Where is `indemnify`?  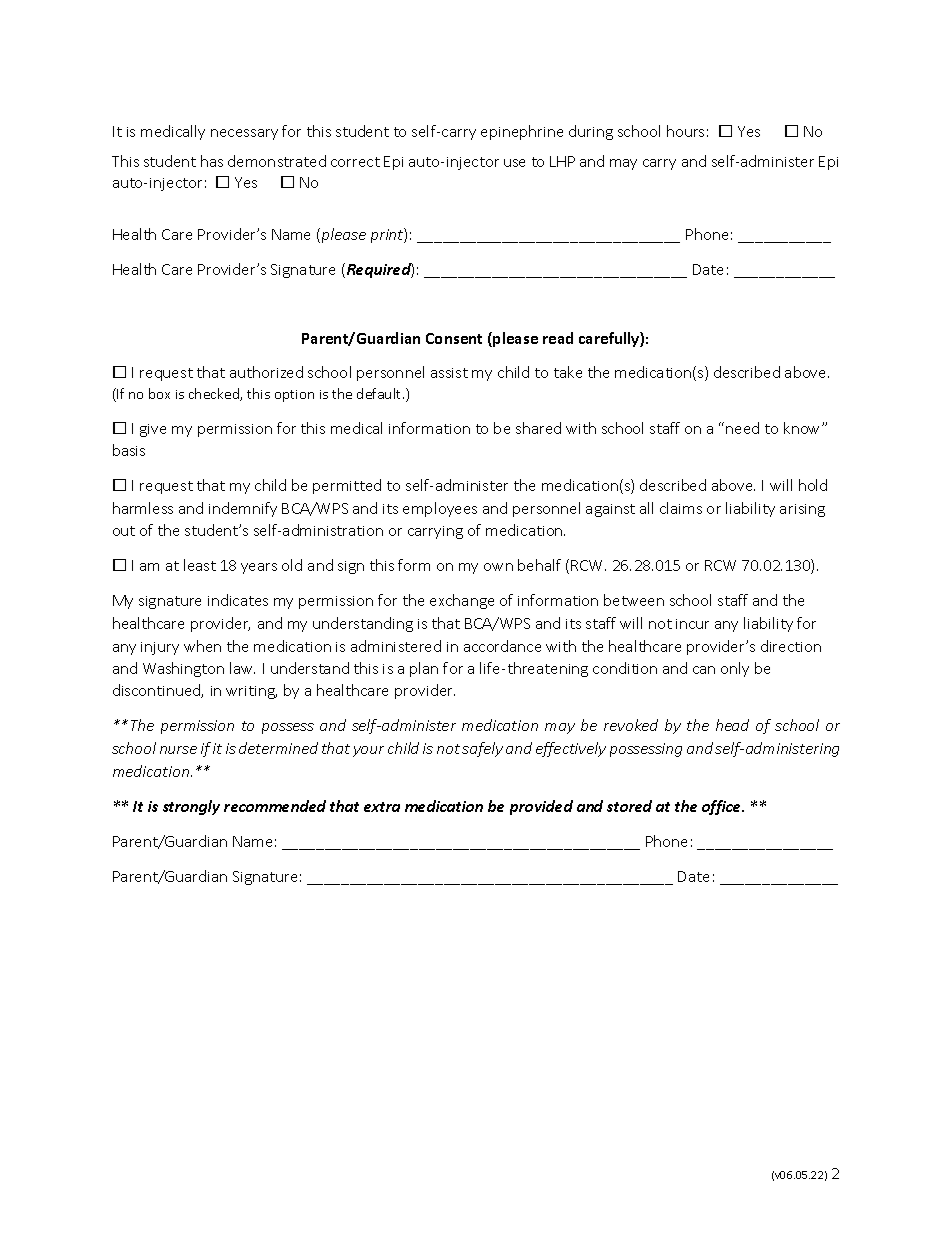 indemnify is located at coordinates (243, 509).
